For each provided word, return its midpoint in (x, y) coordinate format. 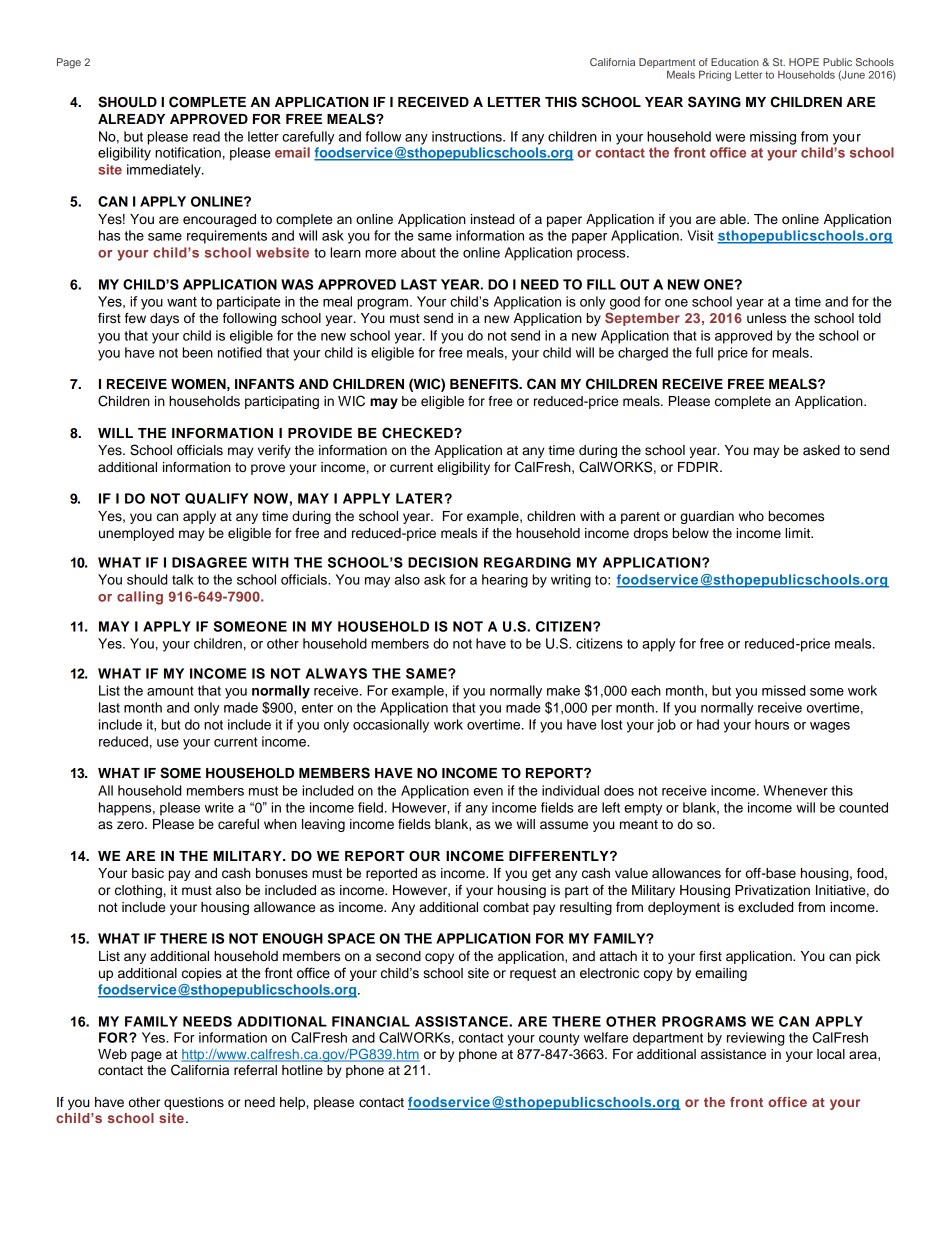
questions (194, 1103)
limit (799, 533)
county (559, 1039)
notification (188, 152)
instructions (468, 136)
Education (735, 62)
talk (183, 579)
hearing (505, 581)
